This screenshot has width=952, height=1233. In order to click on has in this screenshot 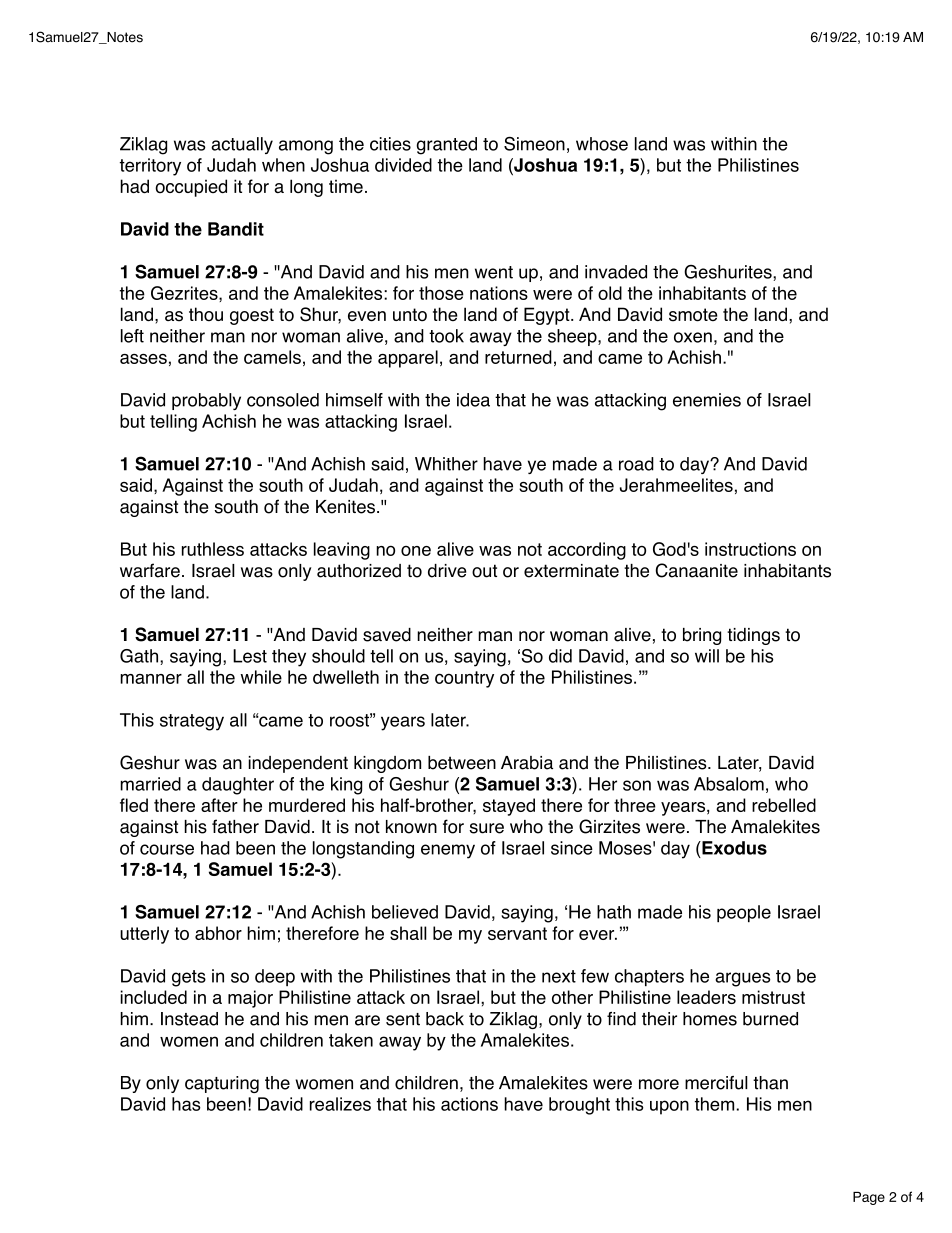, I will do `click(186, 1104)`.
